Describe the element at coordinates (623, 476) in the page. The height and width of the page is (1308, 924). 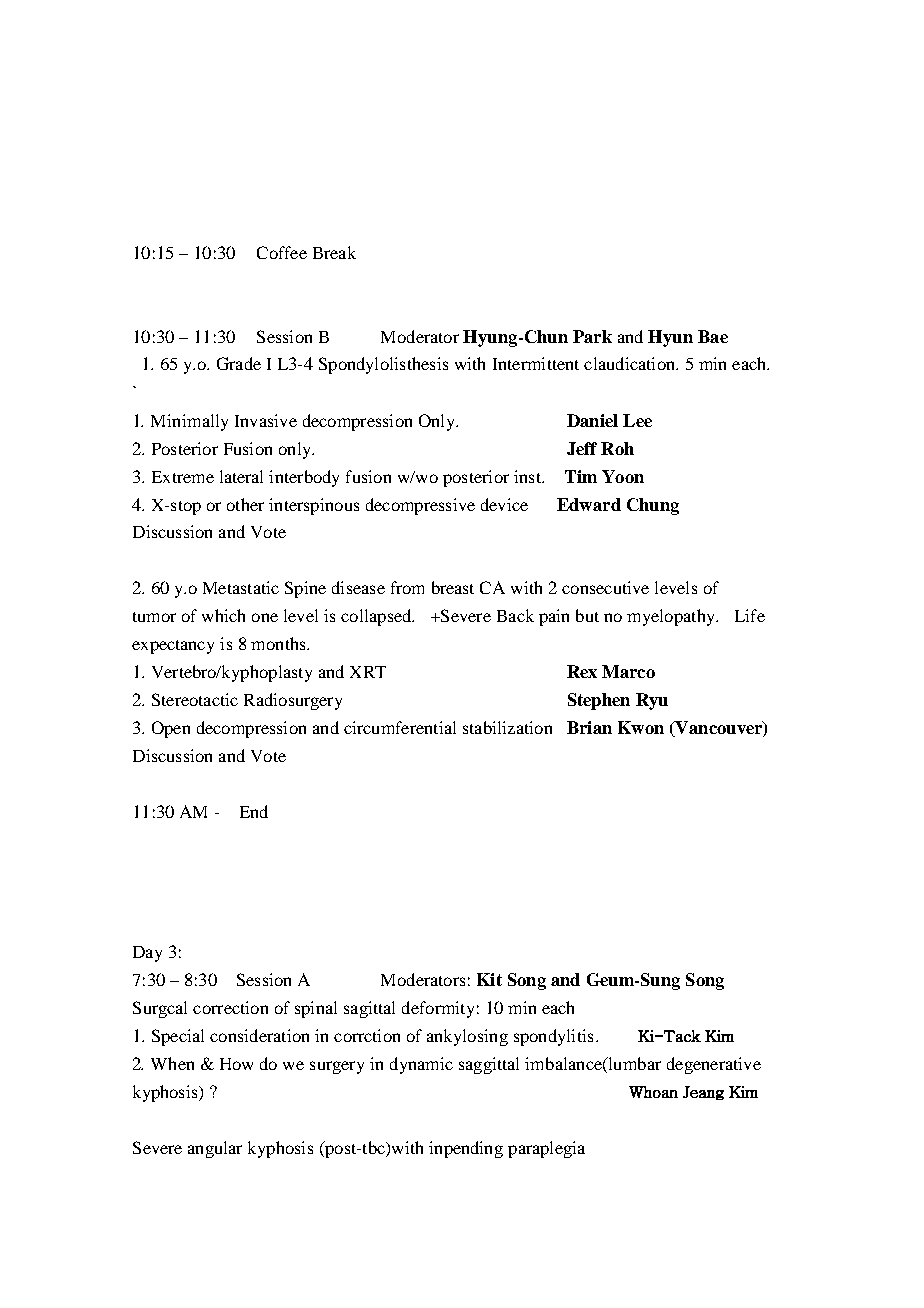
I see `Yoon` at that location.
